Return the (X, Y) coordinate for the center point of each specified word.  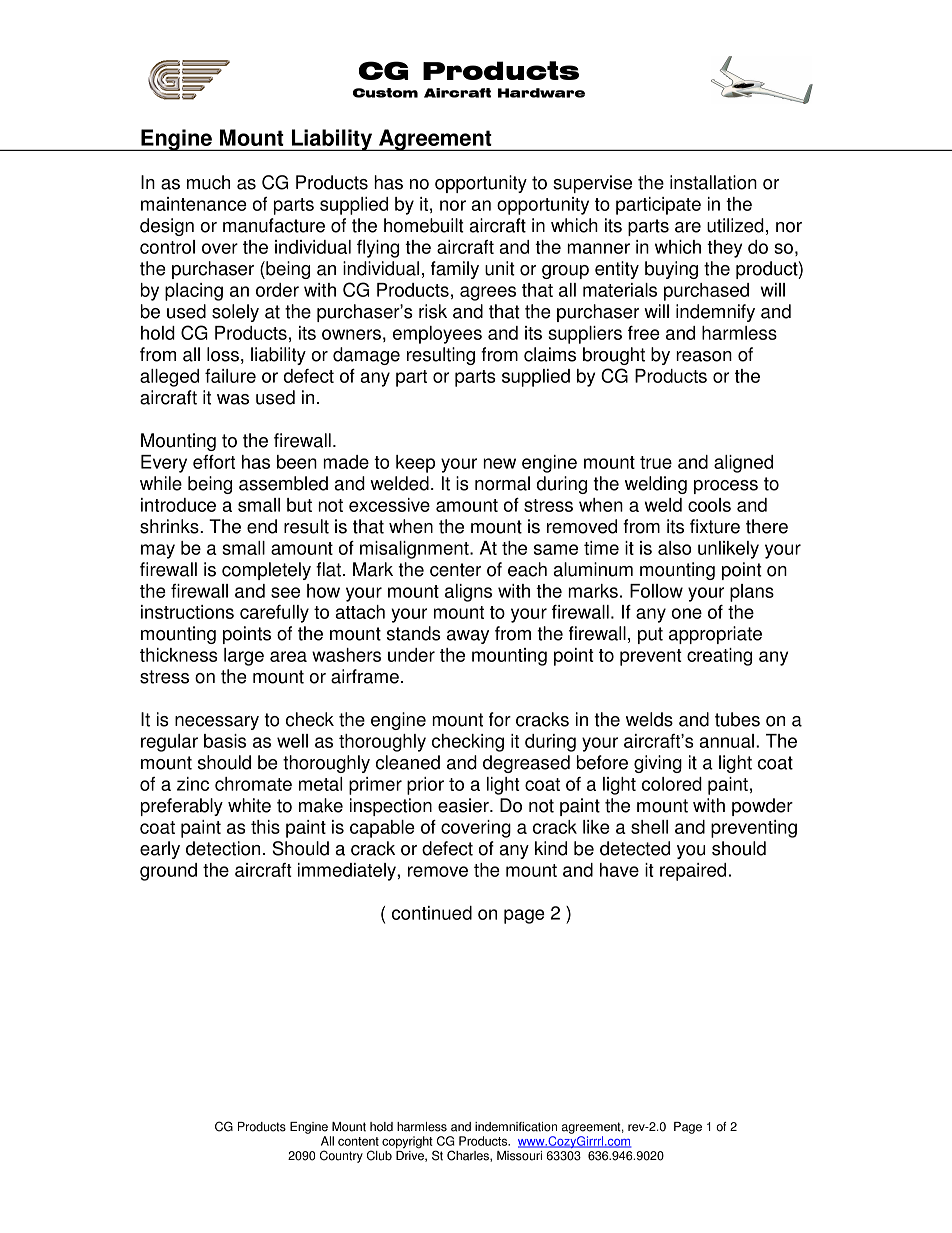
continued (432, 913)
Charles (469, 1156)
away (468, 637)
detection (223, 848)
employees (437, 335)
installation (713, 182)
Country (341, 1156)
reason (704, 356)
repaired (693, 872)
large (244, 657)
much (208, 182)
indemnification (516, 1127)
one (687, 613)
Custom (385, 93)
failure (230, 376)
